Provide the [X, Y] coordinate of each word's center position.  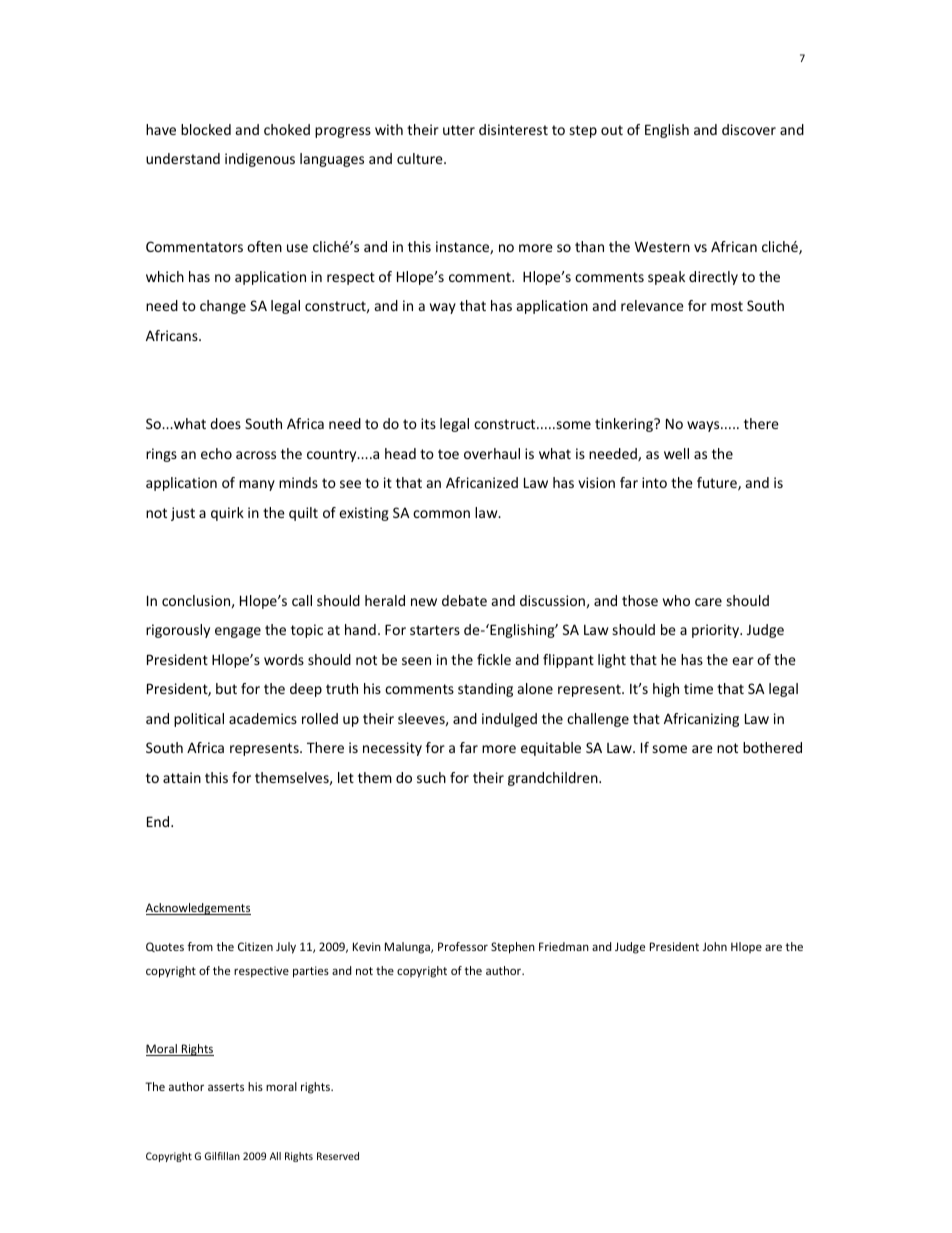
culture [421, 158]
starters [435, 630]
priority [717, 631]
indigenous [260, 160]
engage [238, 632]
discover [749, 129]
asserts [226, 1087]
